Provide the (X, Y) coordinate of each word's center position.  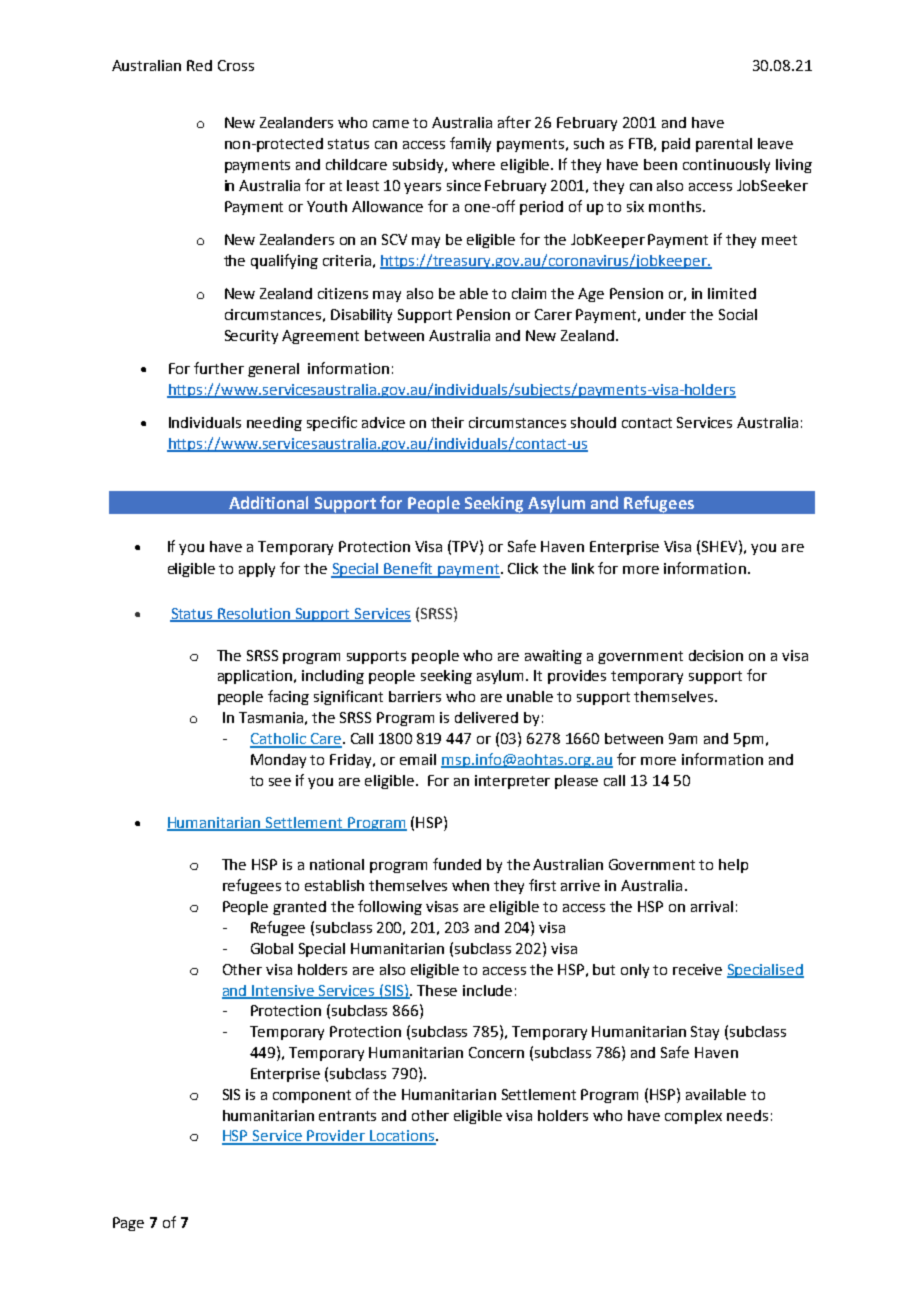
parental (724, 145)
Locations (402, 1137)
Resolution (255, 615)
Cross (236, 65)
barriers (415, 696)
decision (716, 655)
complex (693, 1117)
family (470, 144)
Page (128, 1224)
